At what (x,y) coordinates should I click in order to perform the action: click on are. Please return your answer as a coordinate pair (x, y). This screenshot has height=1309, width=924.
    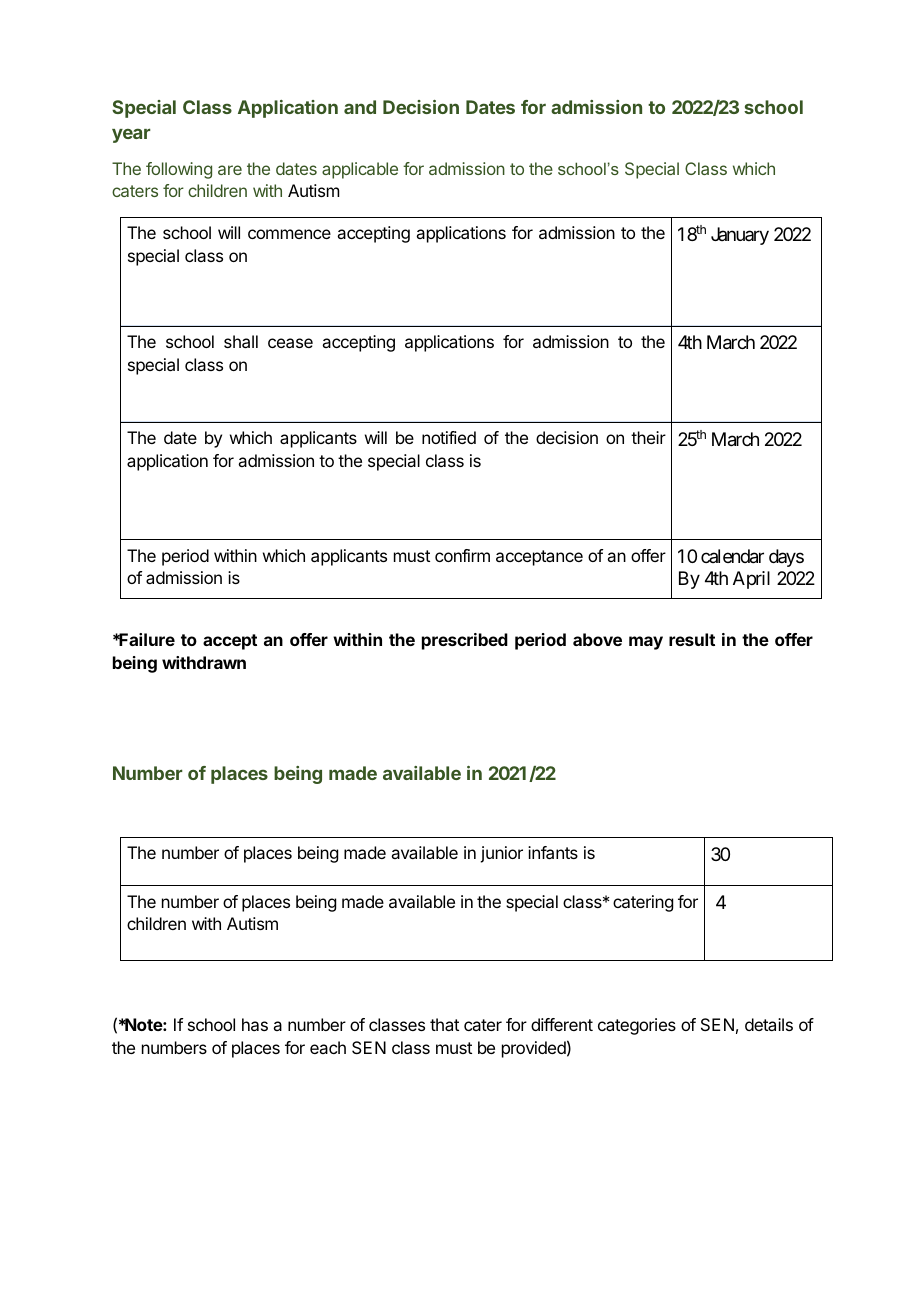
    Looking at the image, I should click on (230, 170).
